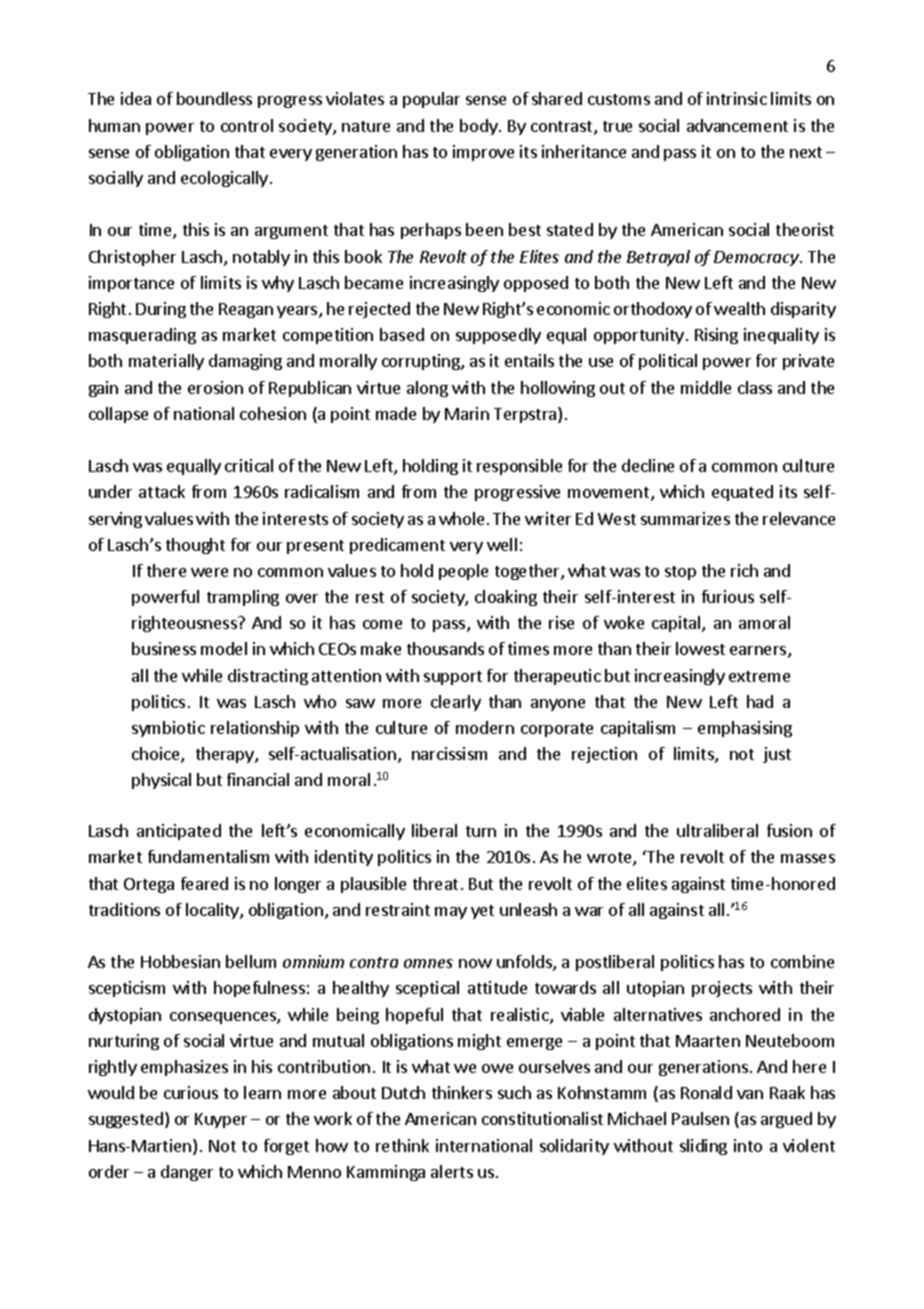 This screenshot has width=924, height=1309. Describe the element at coordinates (461, 518) in the screenshot. I see `whole` at that location.
